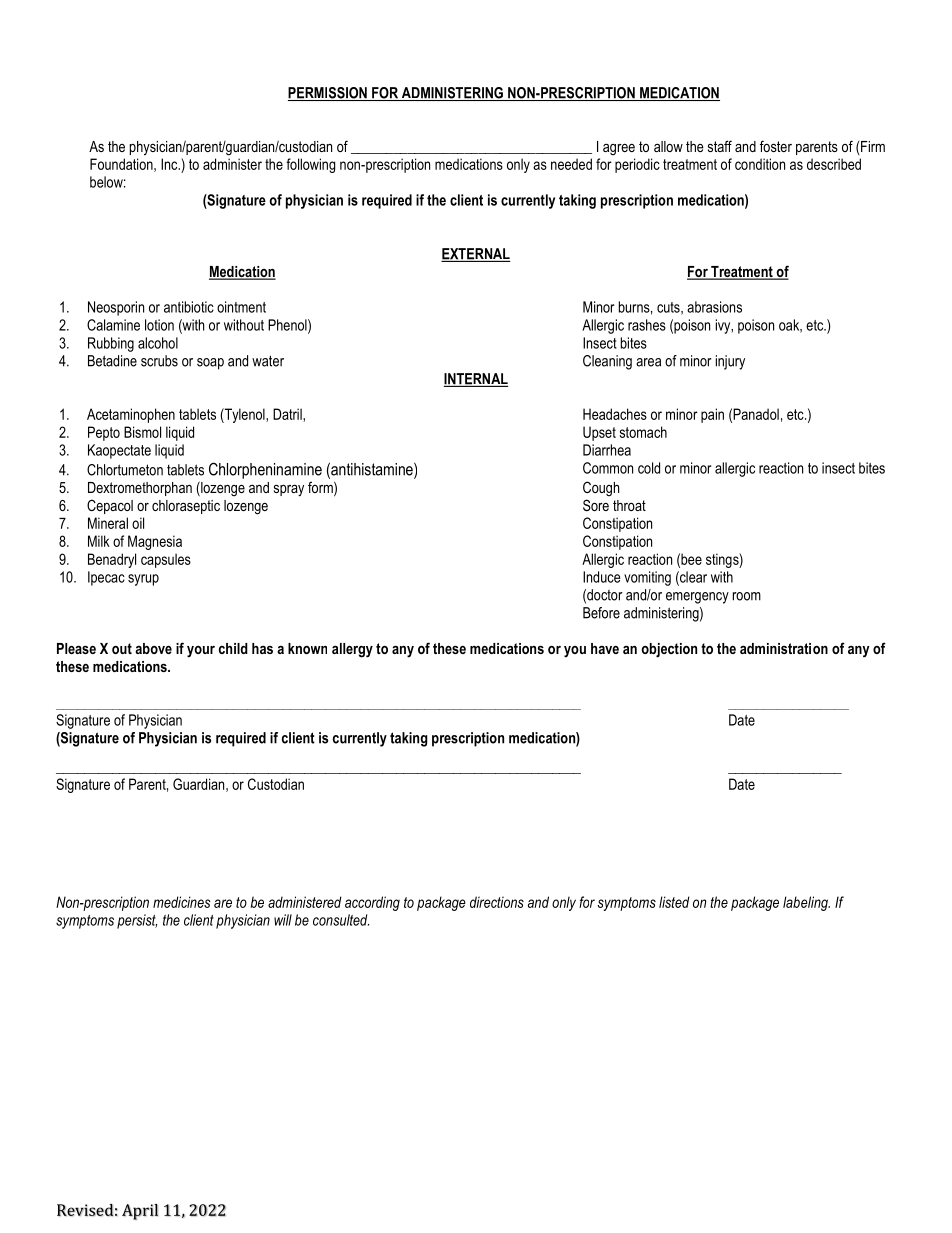 Image resolution: width=952 pixels, height=1233 pixels. Describe the element at coordinates (776, 146) in the screenshot. I see `foster` at that location.
